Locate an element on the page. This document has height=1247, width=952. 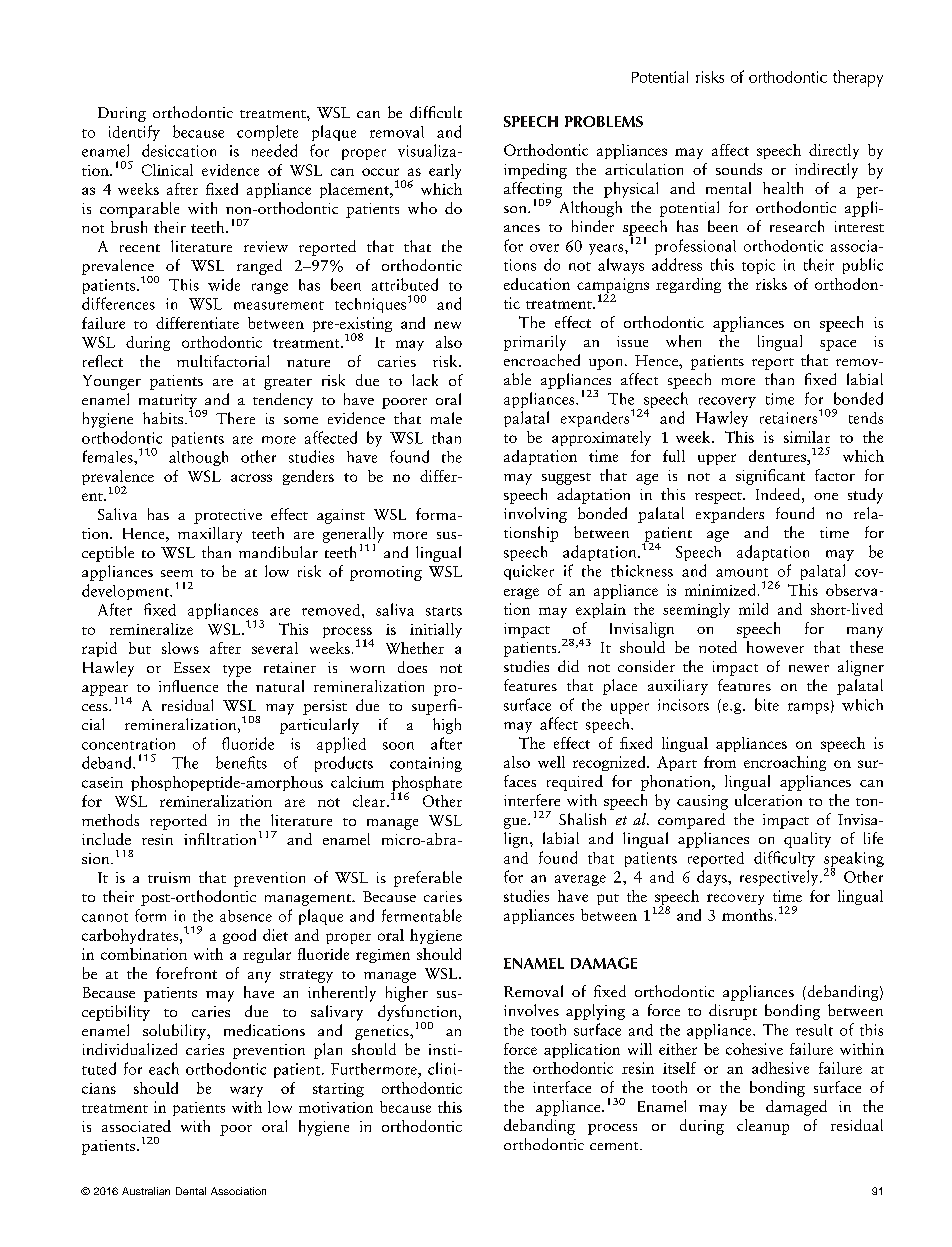
initially is located at coordinates (436, 630).
